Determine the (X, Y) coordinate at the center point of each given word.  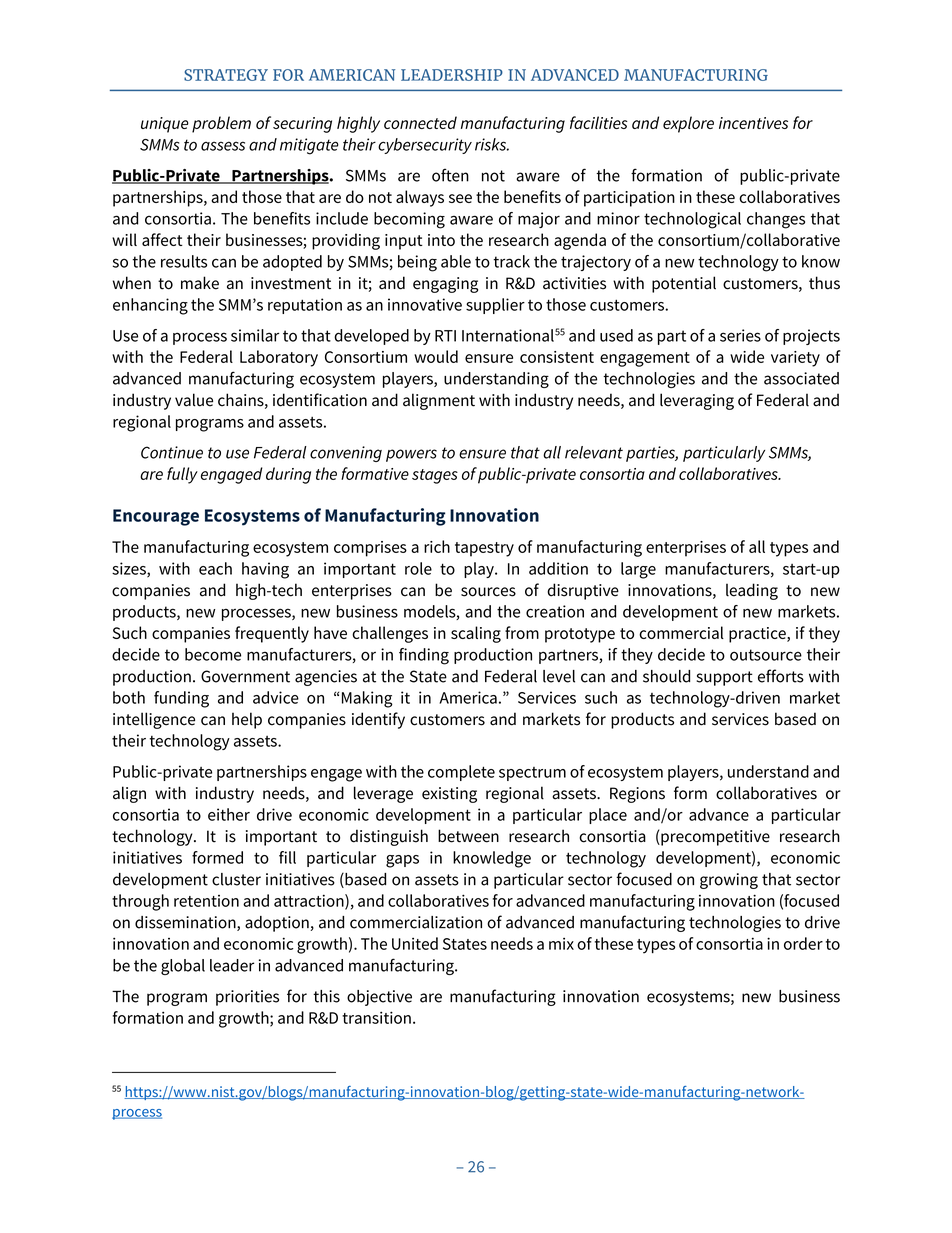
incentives (753, 123)
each (215, 568)
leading (752, 591)
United (415, 943)
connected (420, 122)
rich (437, 546)
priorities (247, 998)
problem (221, 124)
